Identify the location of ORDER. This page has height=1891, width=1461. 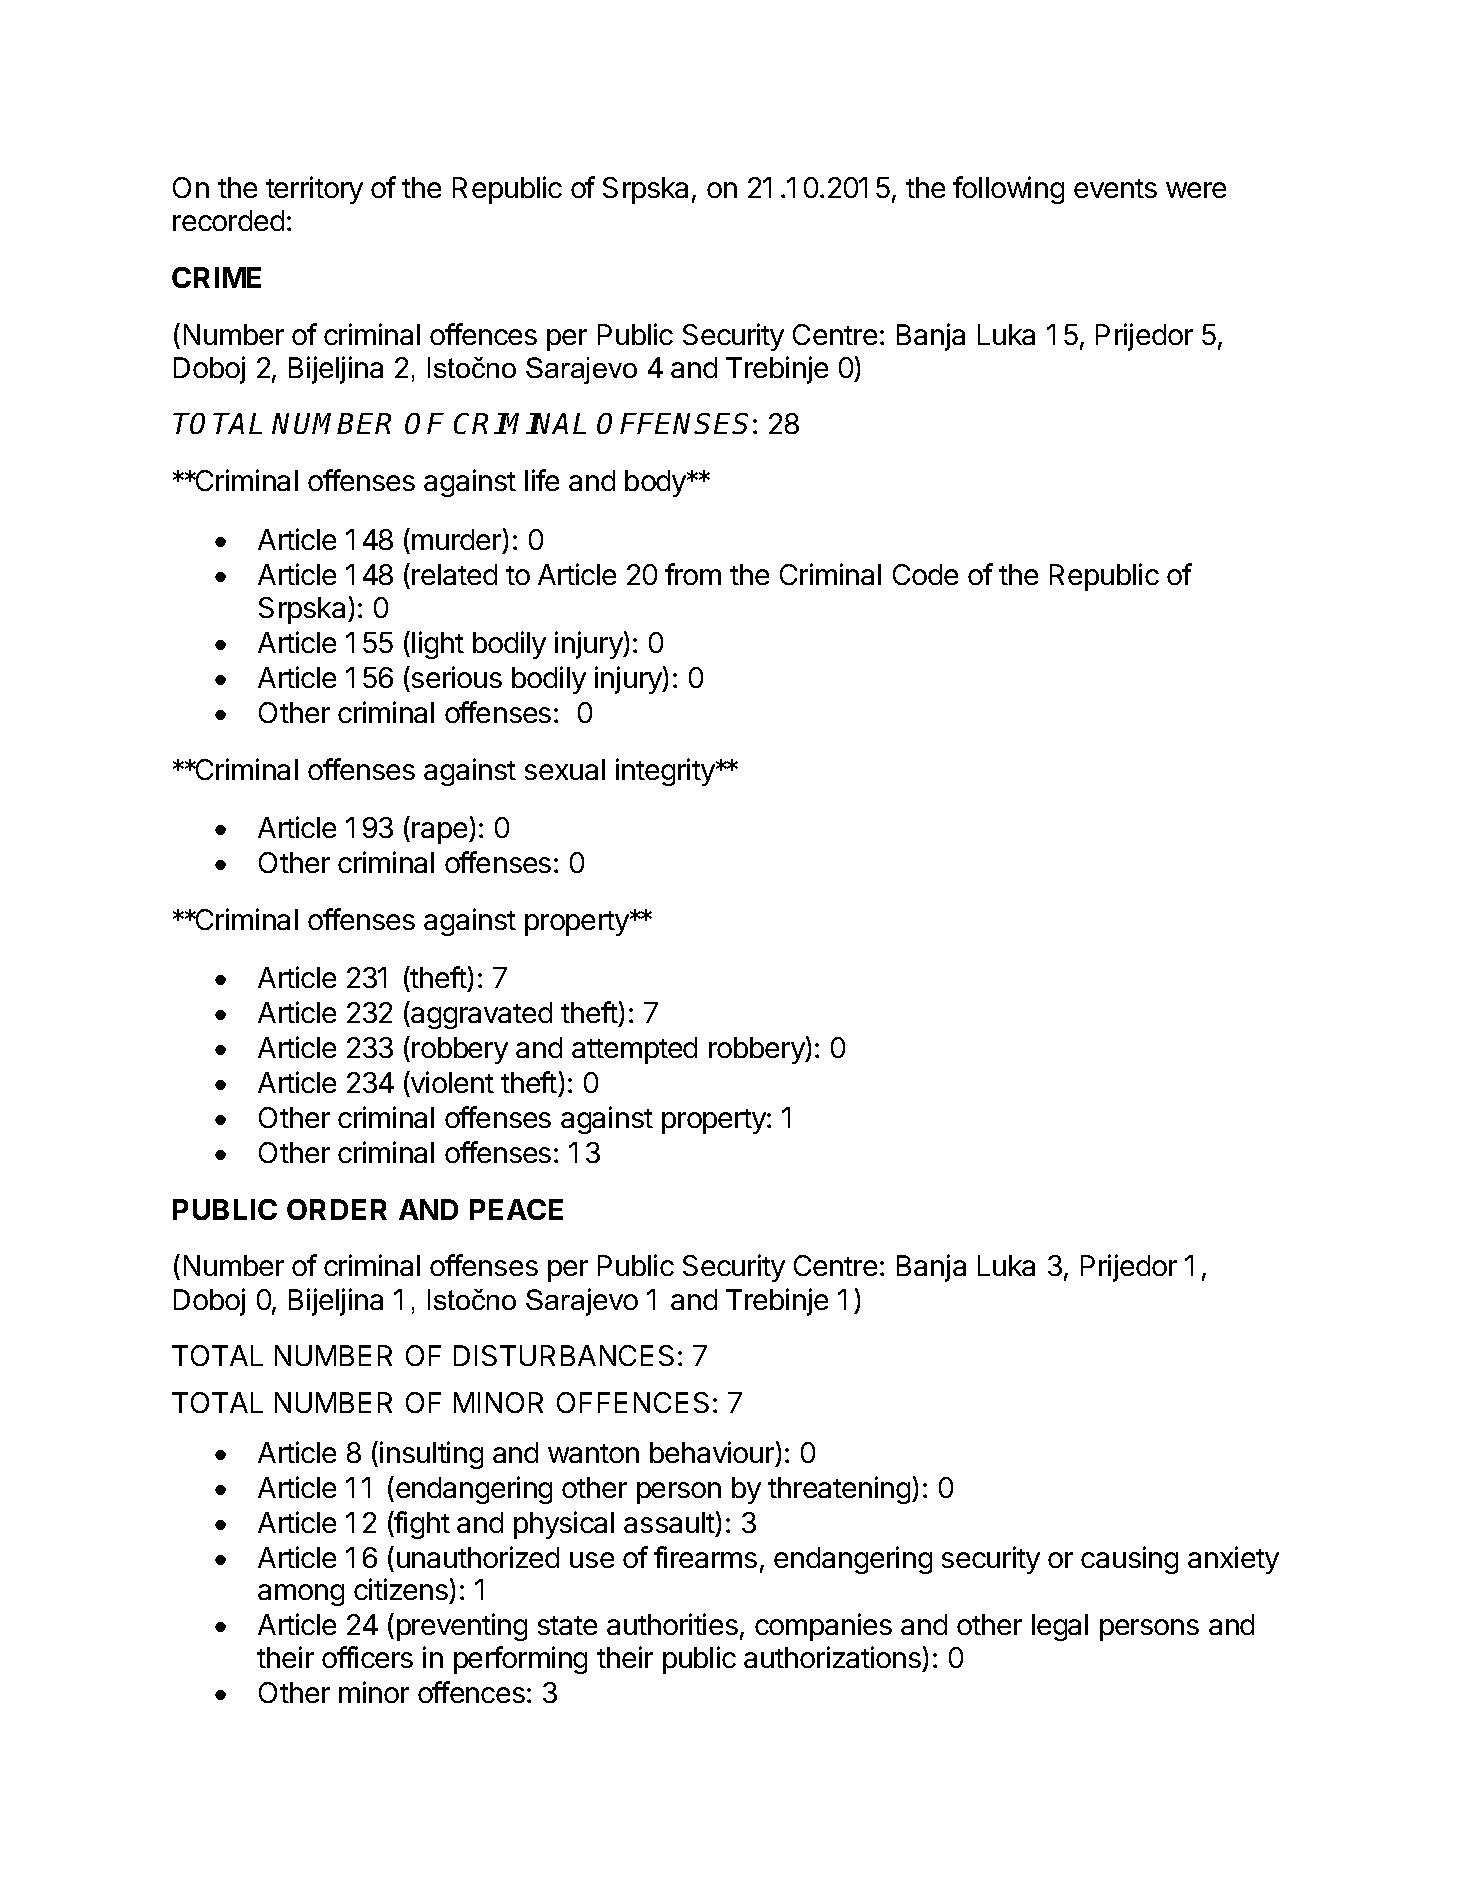
(337, 1209).
